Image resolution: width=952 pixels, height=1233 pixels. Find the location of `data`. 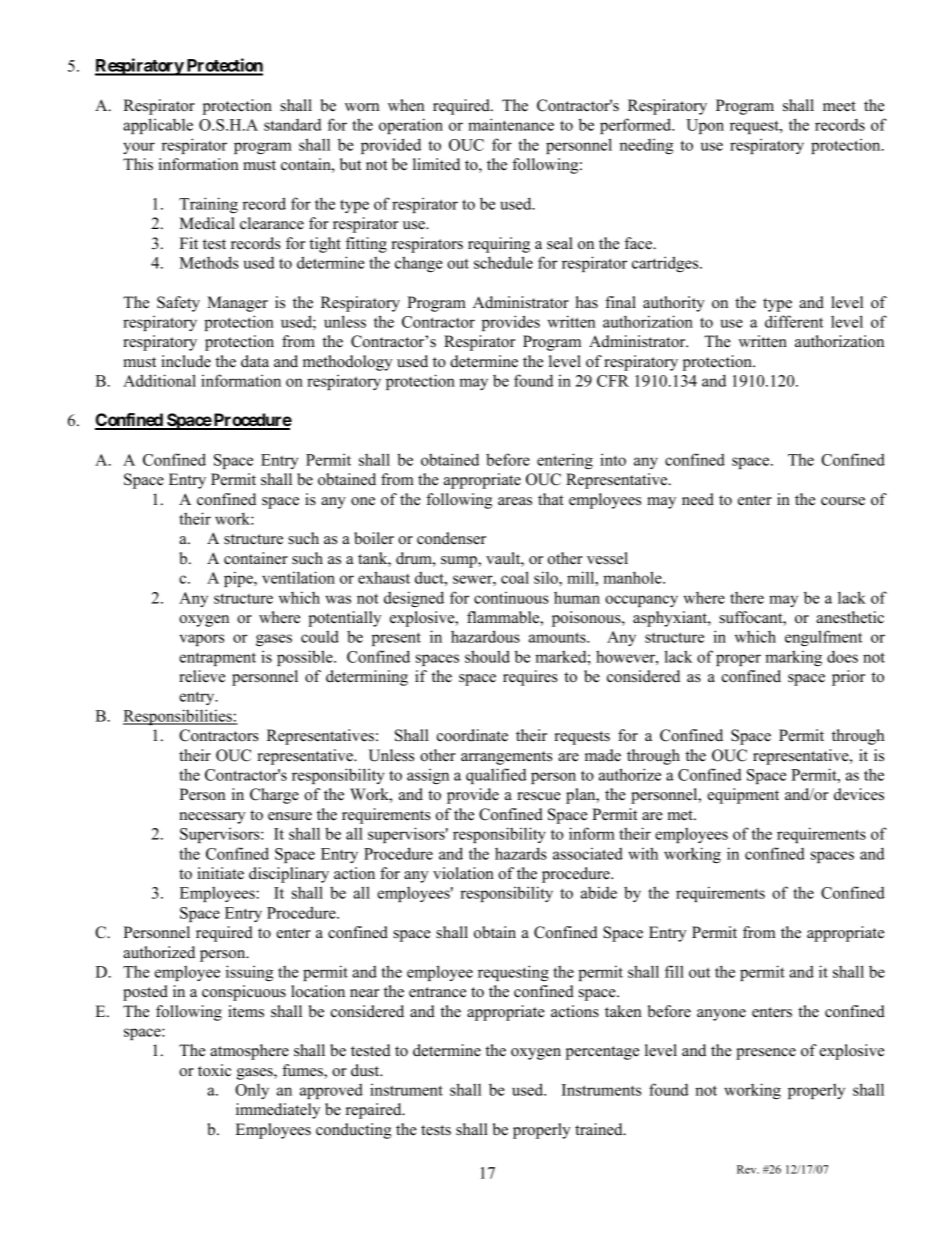

data is located at coordinates (255, 361).
